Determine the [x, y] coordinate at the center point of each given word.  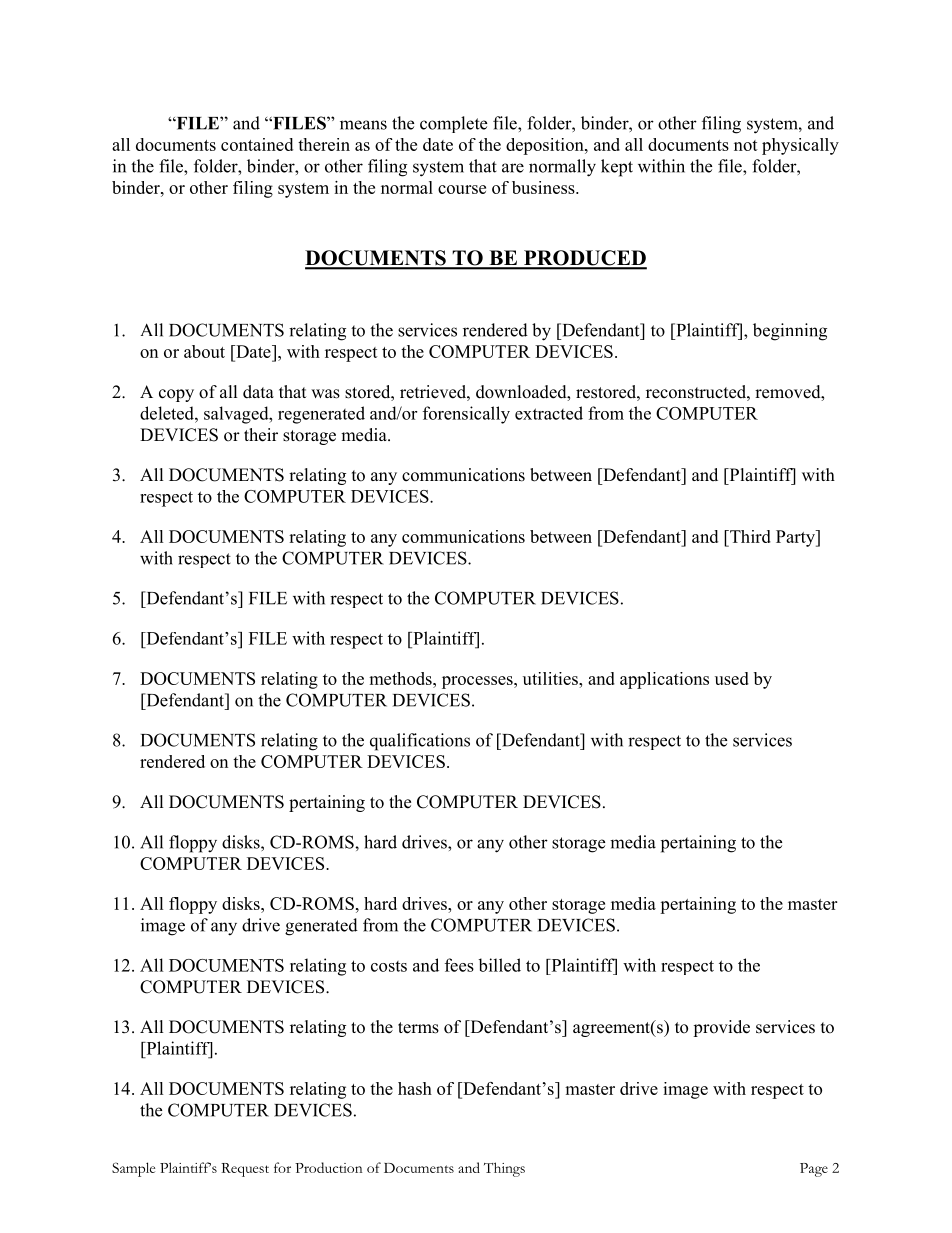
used [732, 678]
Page [814, 1170]
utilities [551, 678]
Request [245, 1170]
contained [257, 144]
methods [401, 678]
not [746, 145]
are [513, 168]
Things [504, 1169]
